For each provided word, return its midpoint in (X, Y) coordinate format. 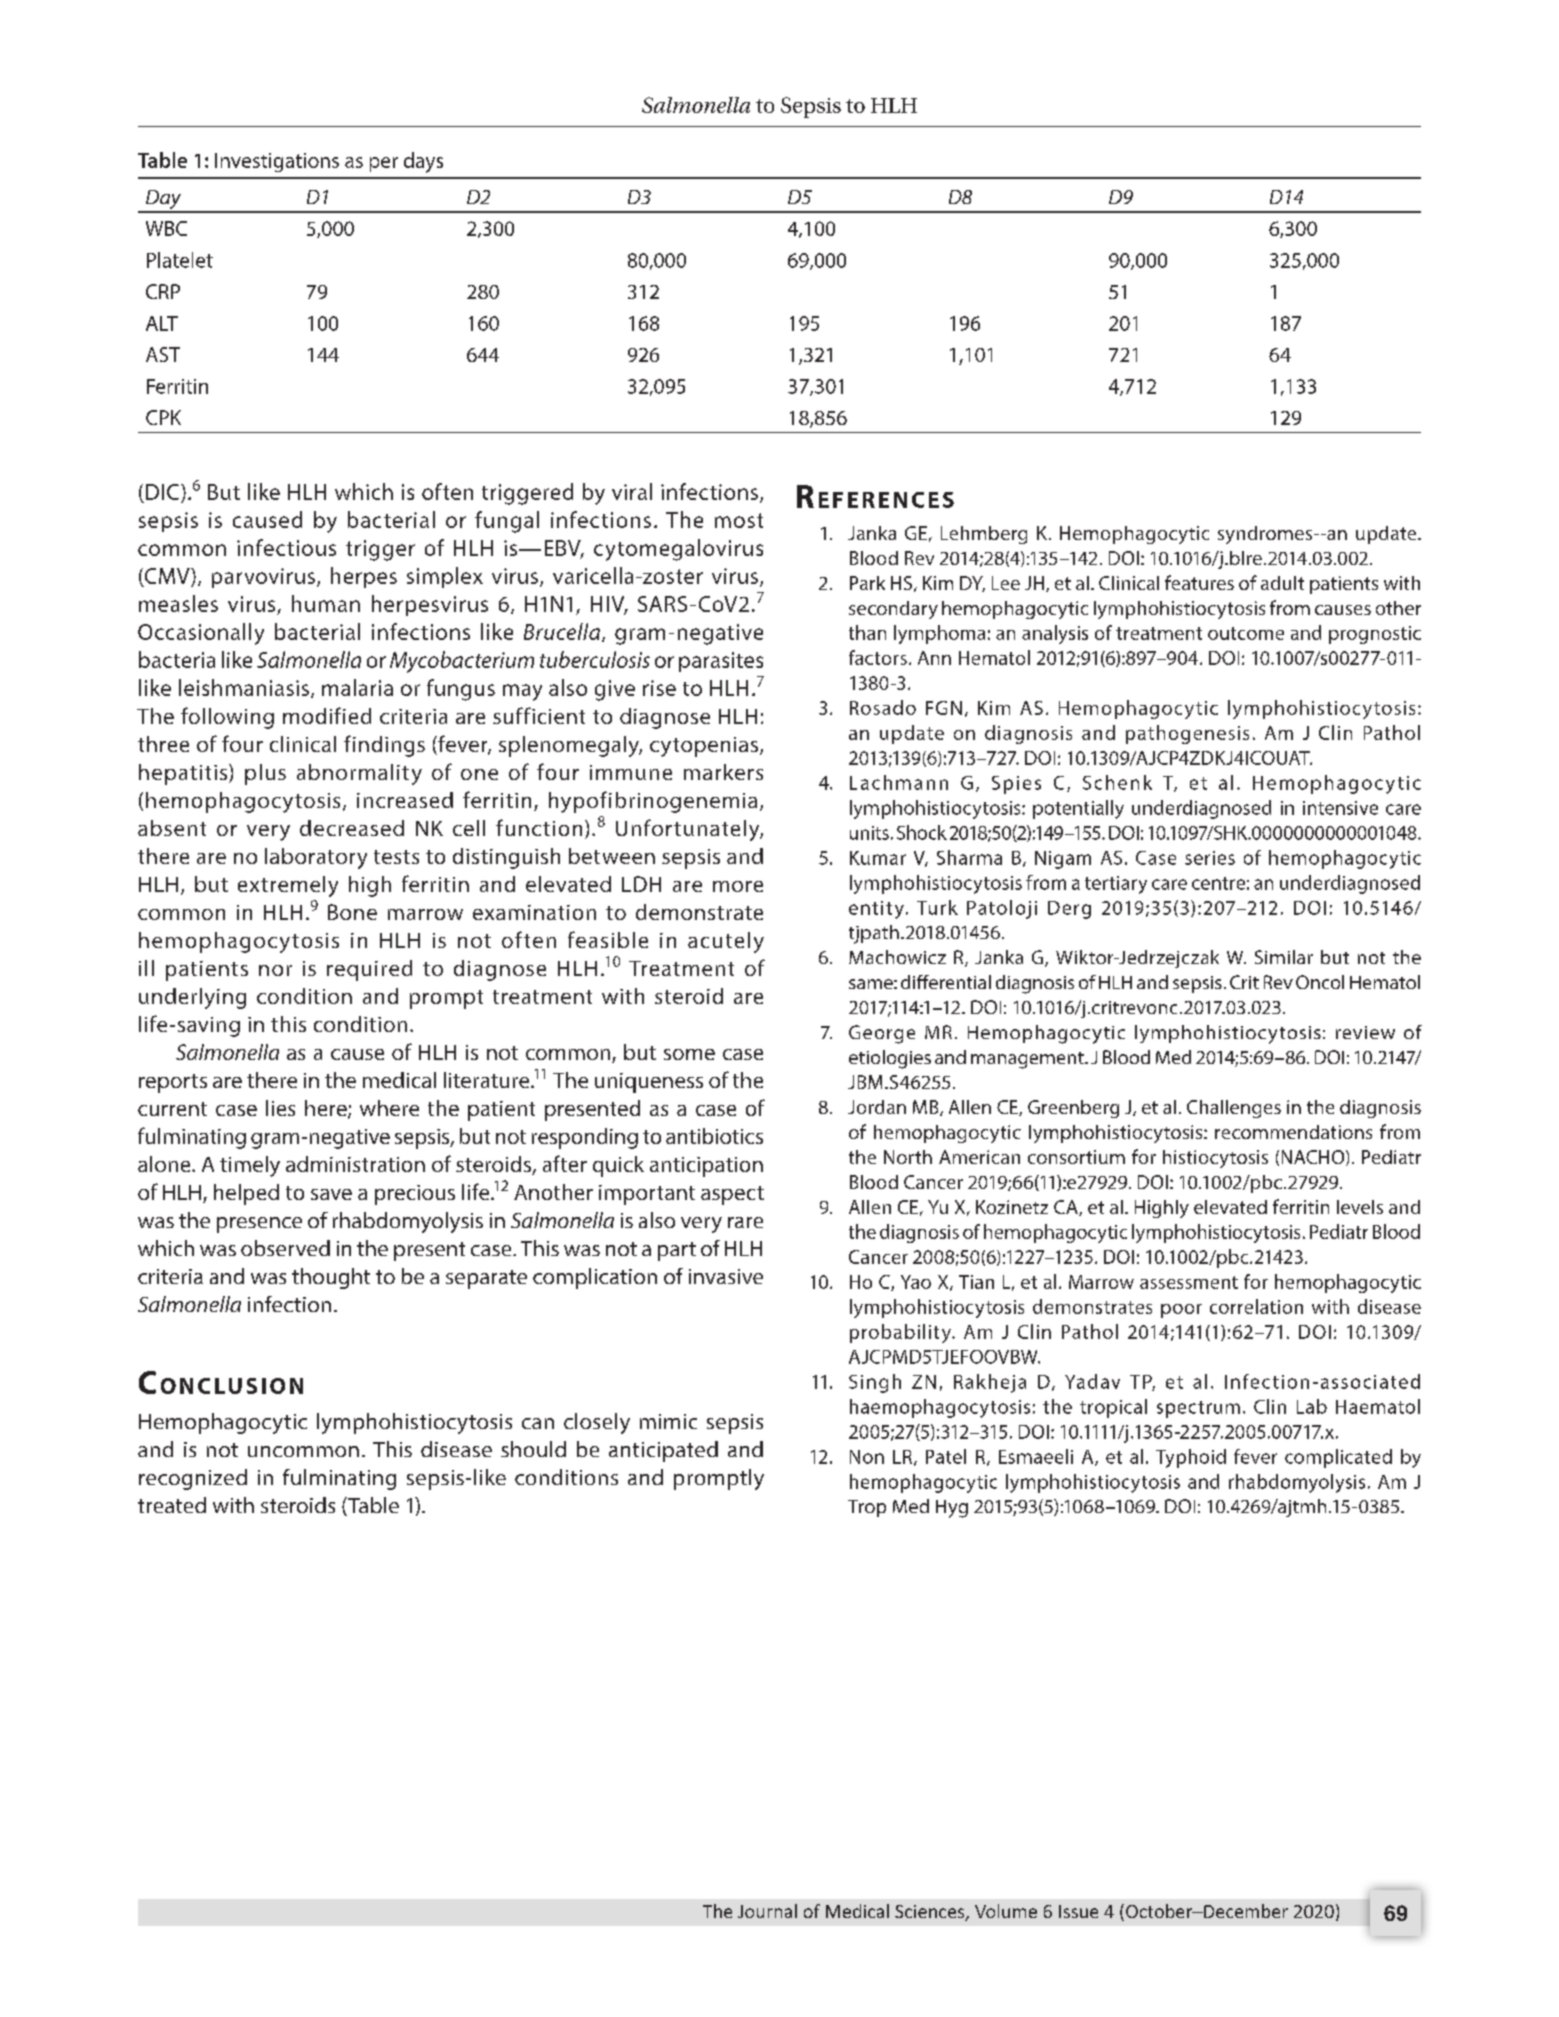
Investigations (277, 162)
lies (280, 1108)
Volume (1006, 1911)
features (1199, 582)
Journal (767, 1911)
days (423, 162)
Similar (1284, 957)
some (689, 1054)
